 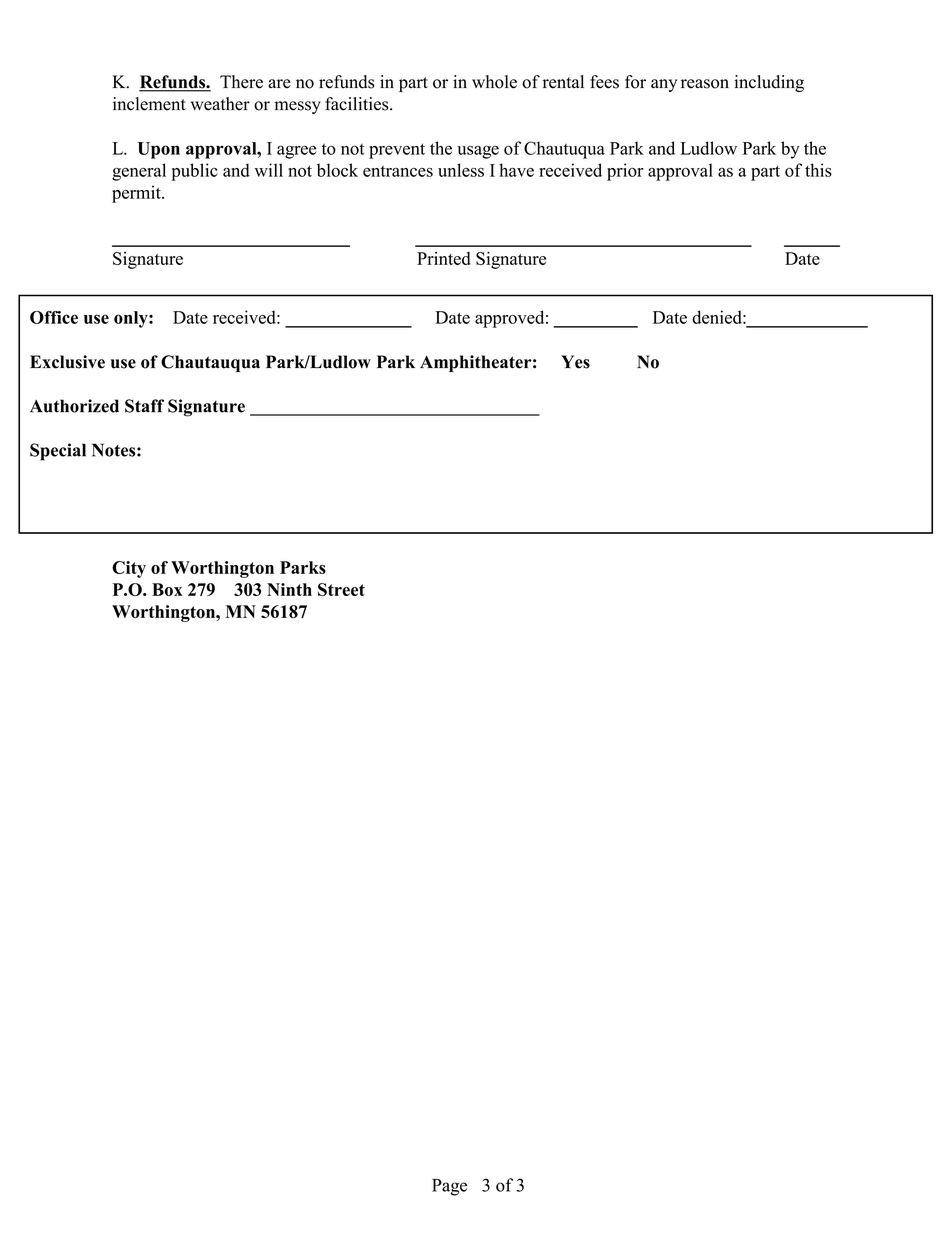 I want to click on Printed, so click(x=443, y=258).
